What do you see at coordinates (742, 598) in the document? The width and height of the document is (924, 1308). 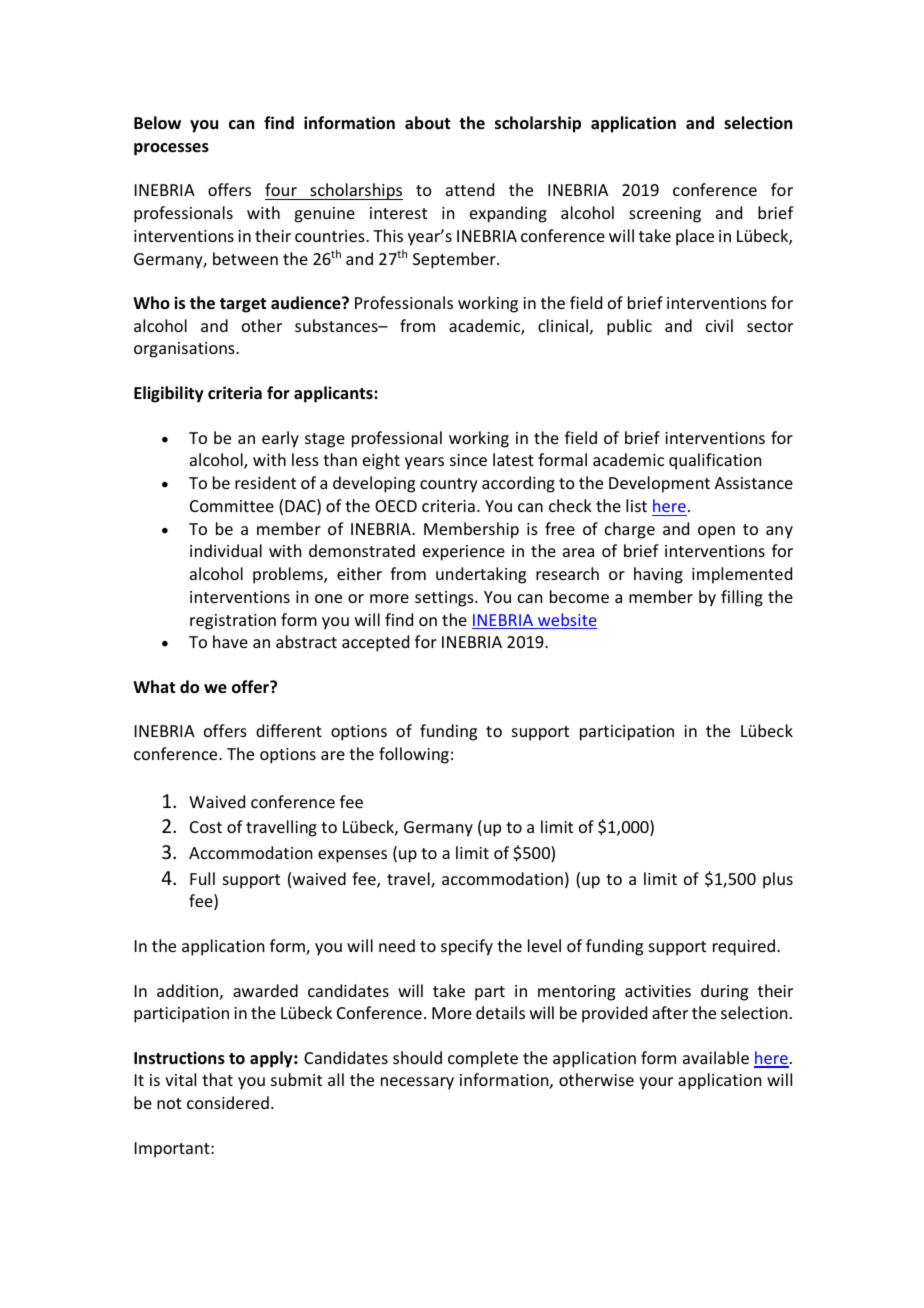 I see `filling` at bounding box center [742, 598].
